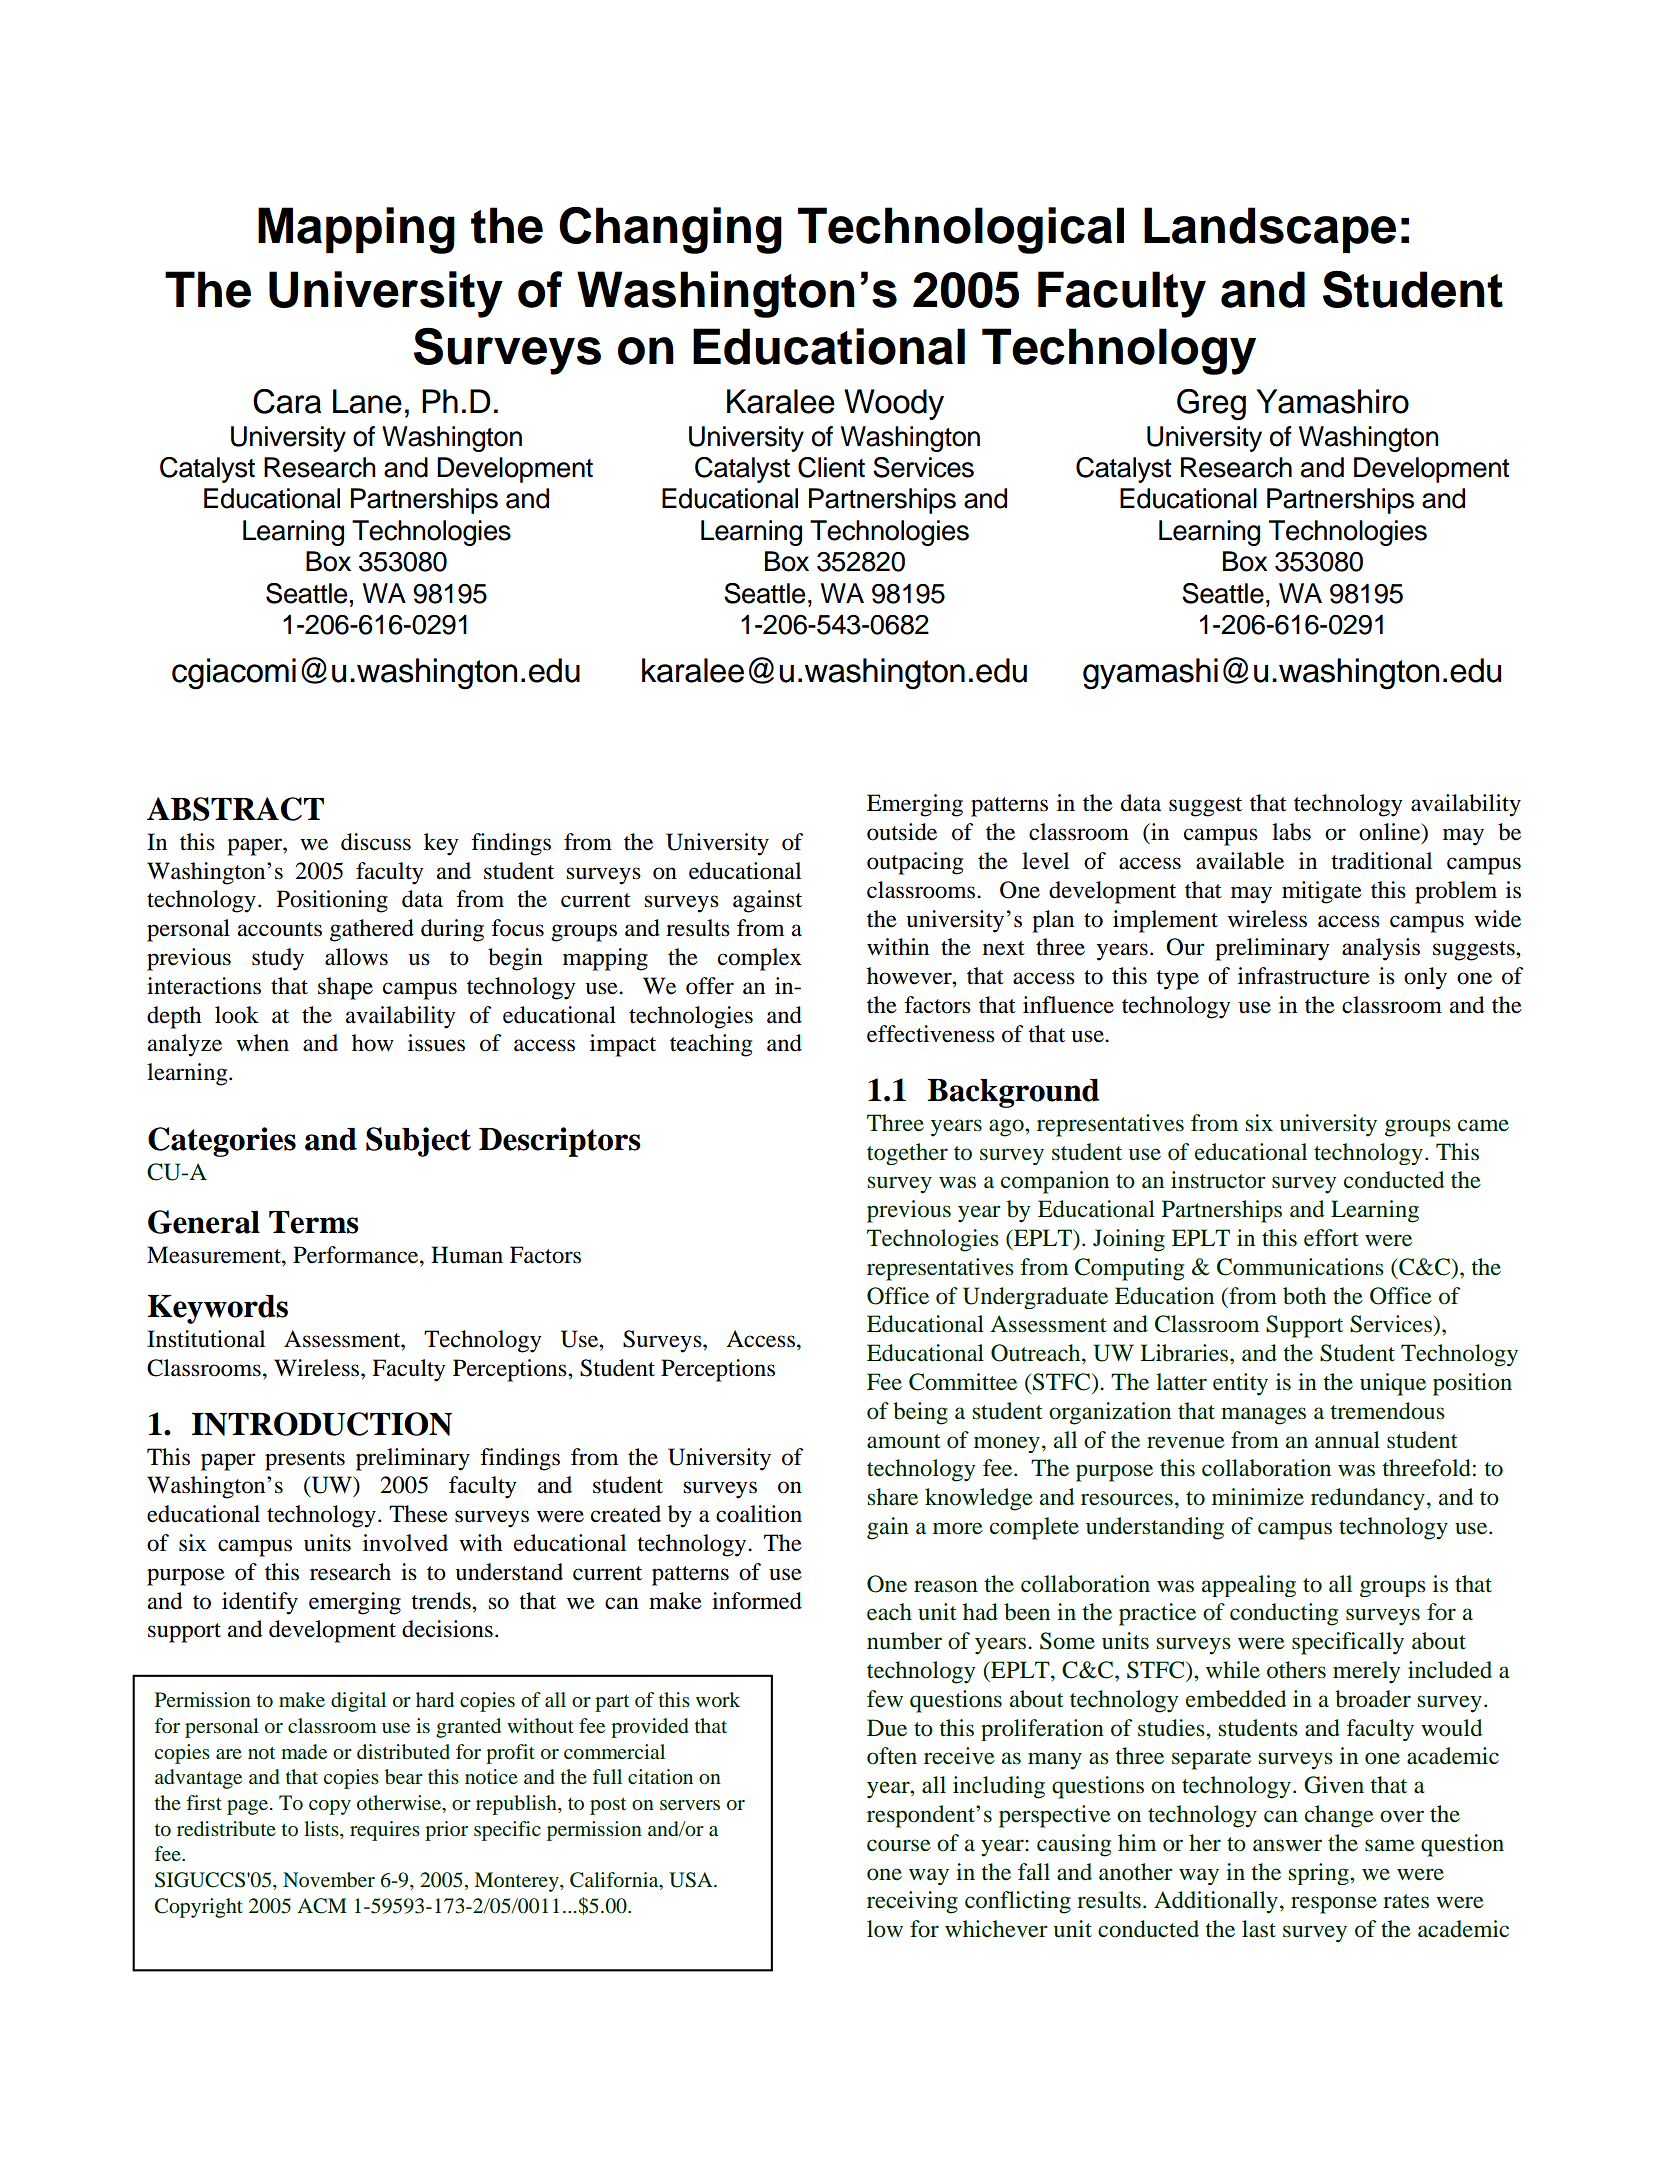 This page has width=1669, height=2160. Describe the element at coordinates (329, 1880) in the page. I see `November` at that location.
